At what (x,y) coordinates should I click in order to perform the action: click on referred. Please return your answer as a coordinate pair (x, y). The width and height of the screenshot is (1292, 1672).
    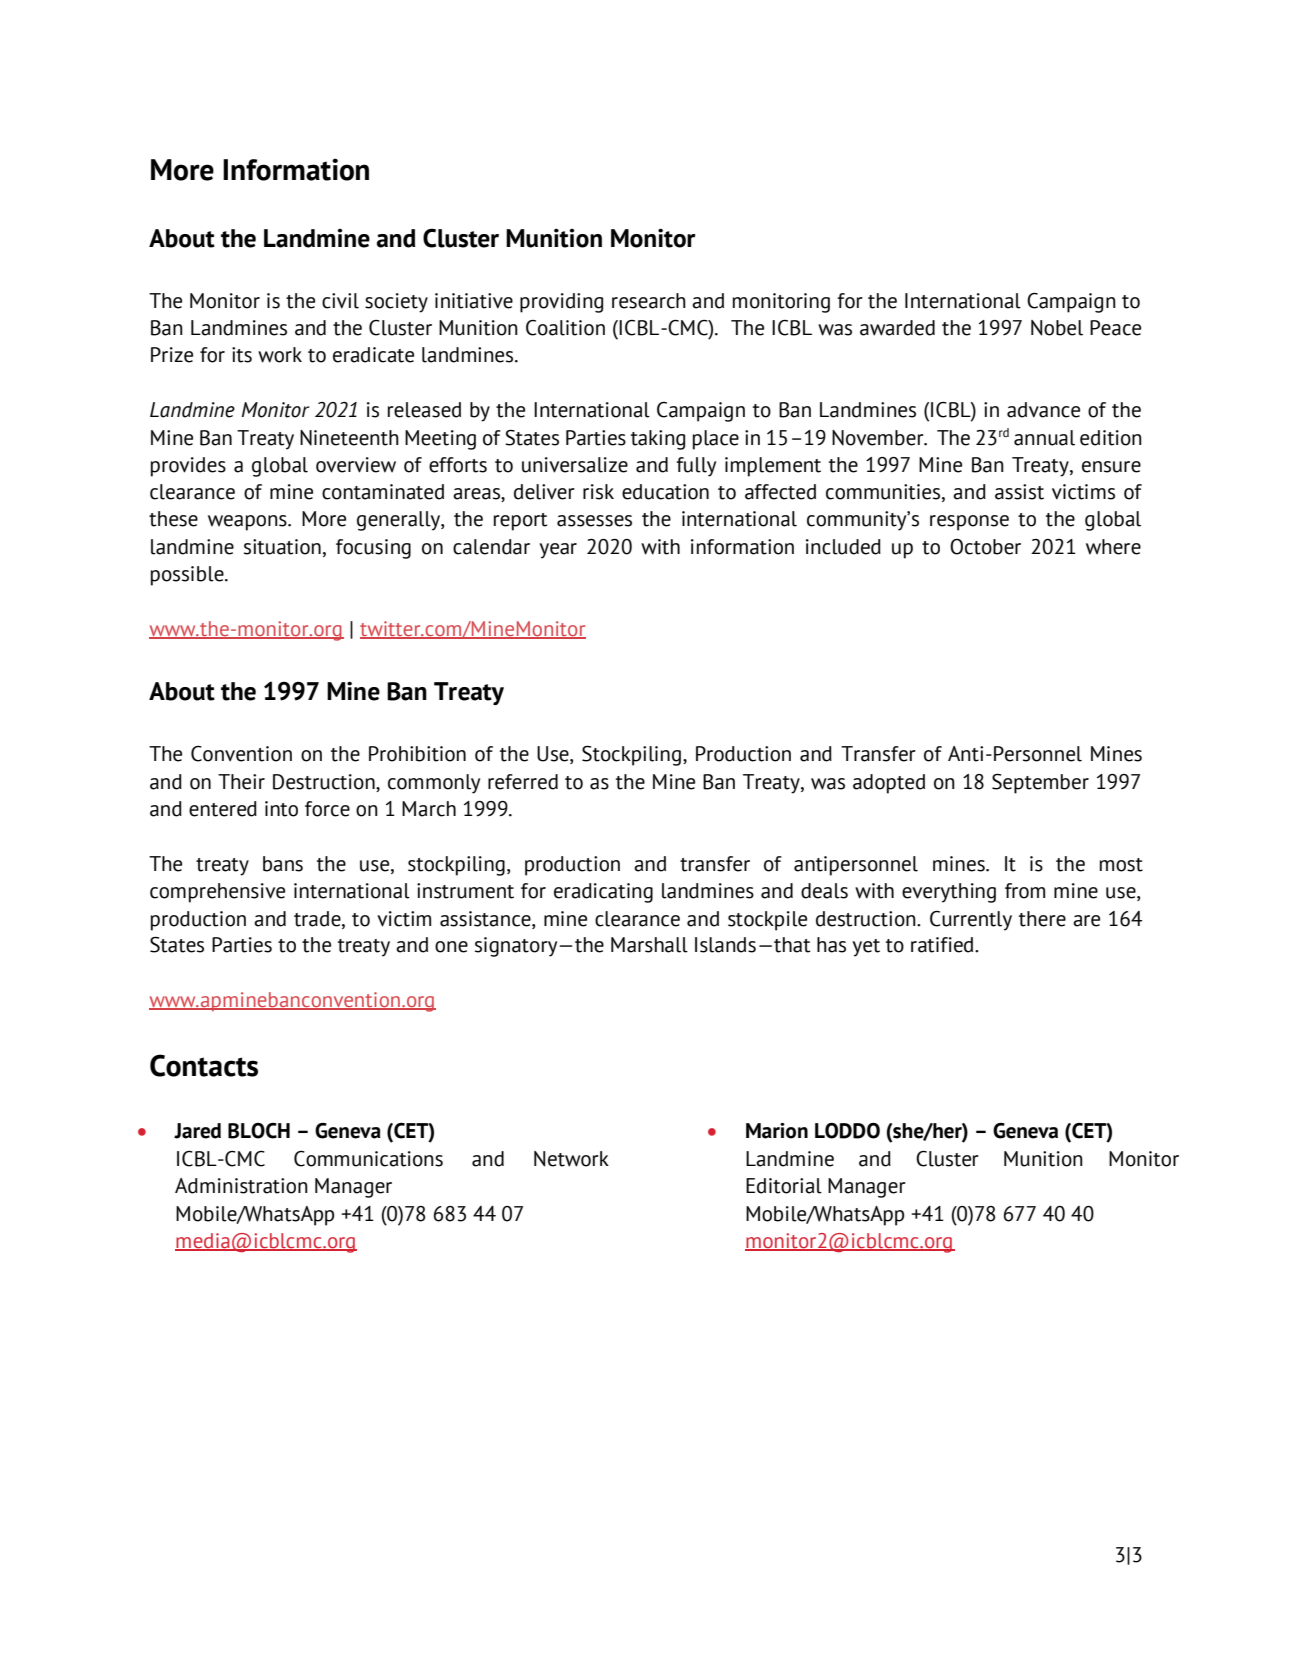
    Looking at the image, I should click on (523, 782).
